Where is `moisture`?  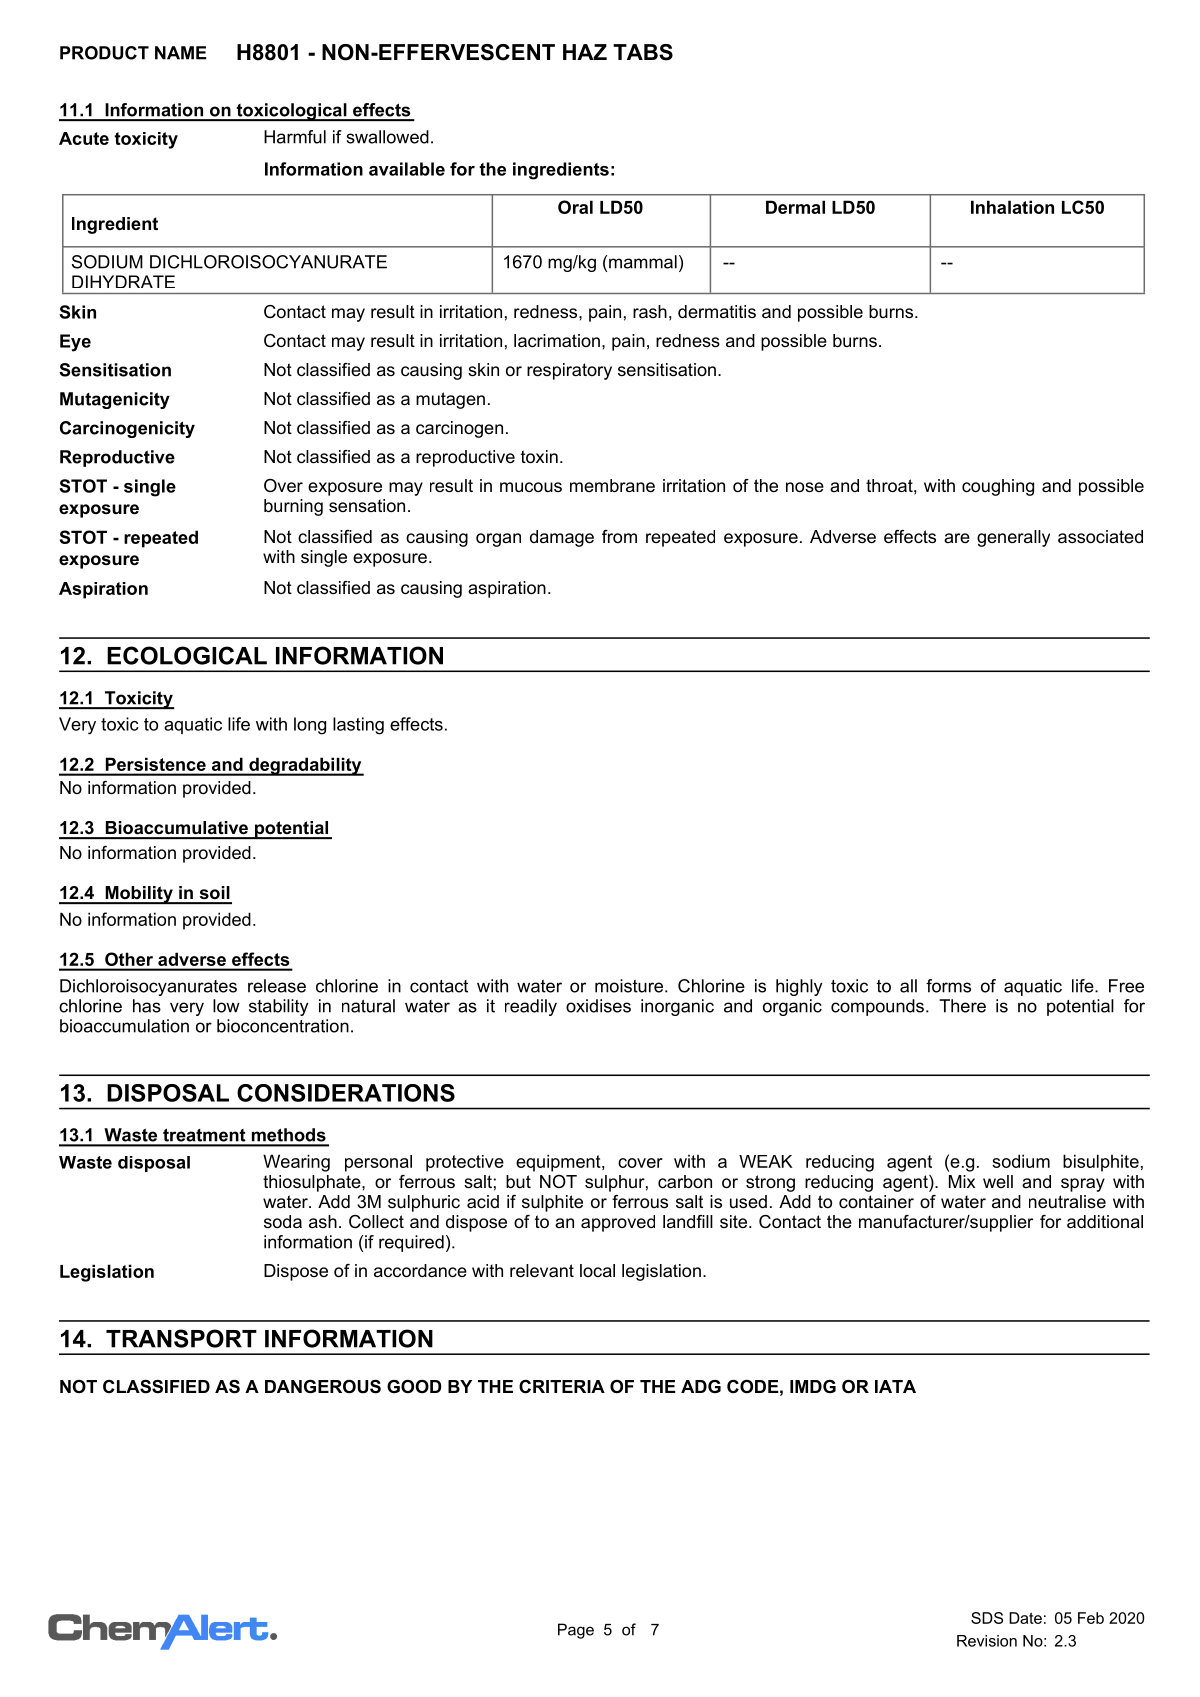 moisture is located at coordinates (629, 986).
